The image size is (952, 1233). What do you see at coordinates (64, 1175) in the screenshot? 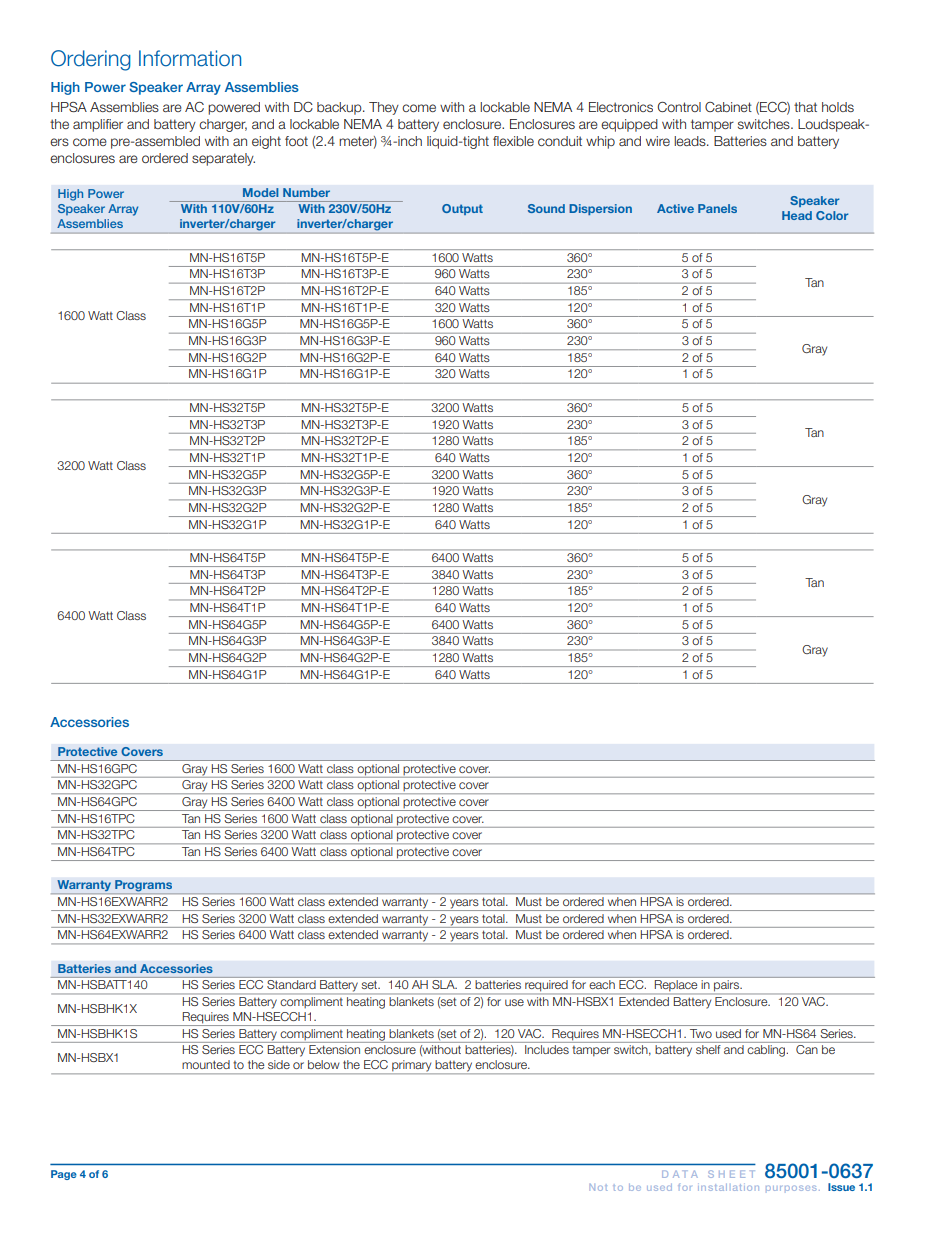
I see `Page` at bounding box center [64, 1175].
